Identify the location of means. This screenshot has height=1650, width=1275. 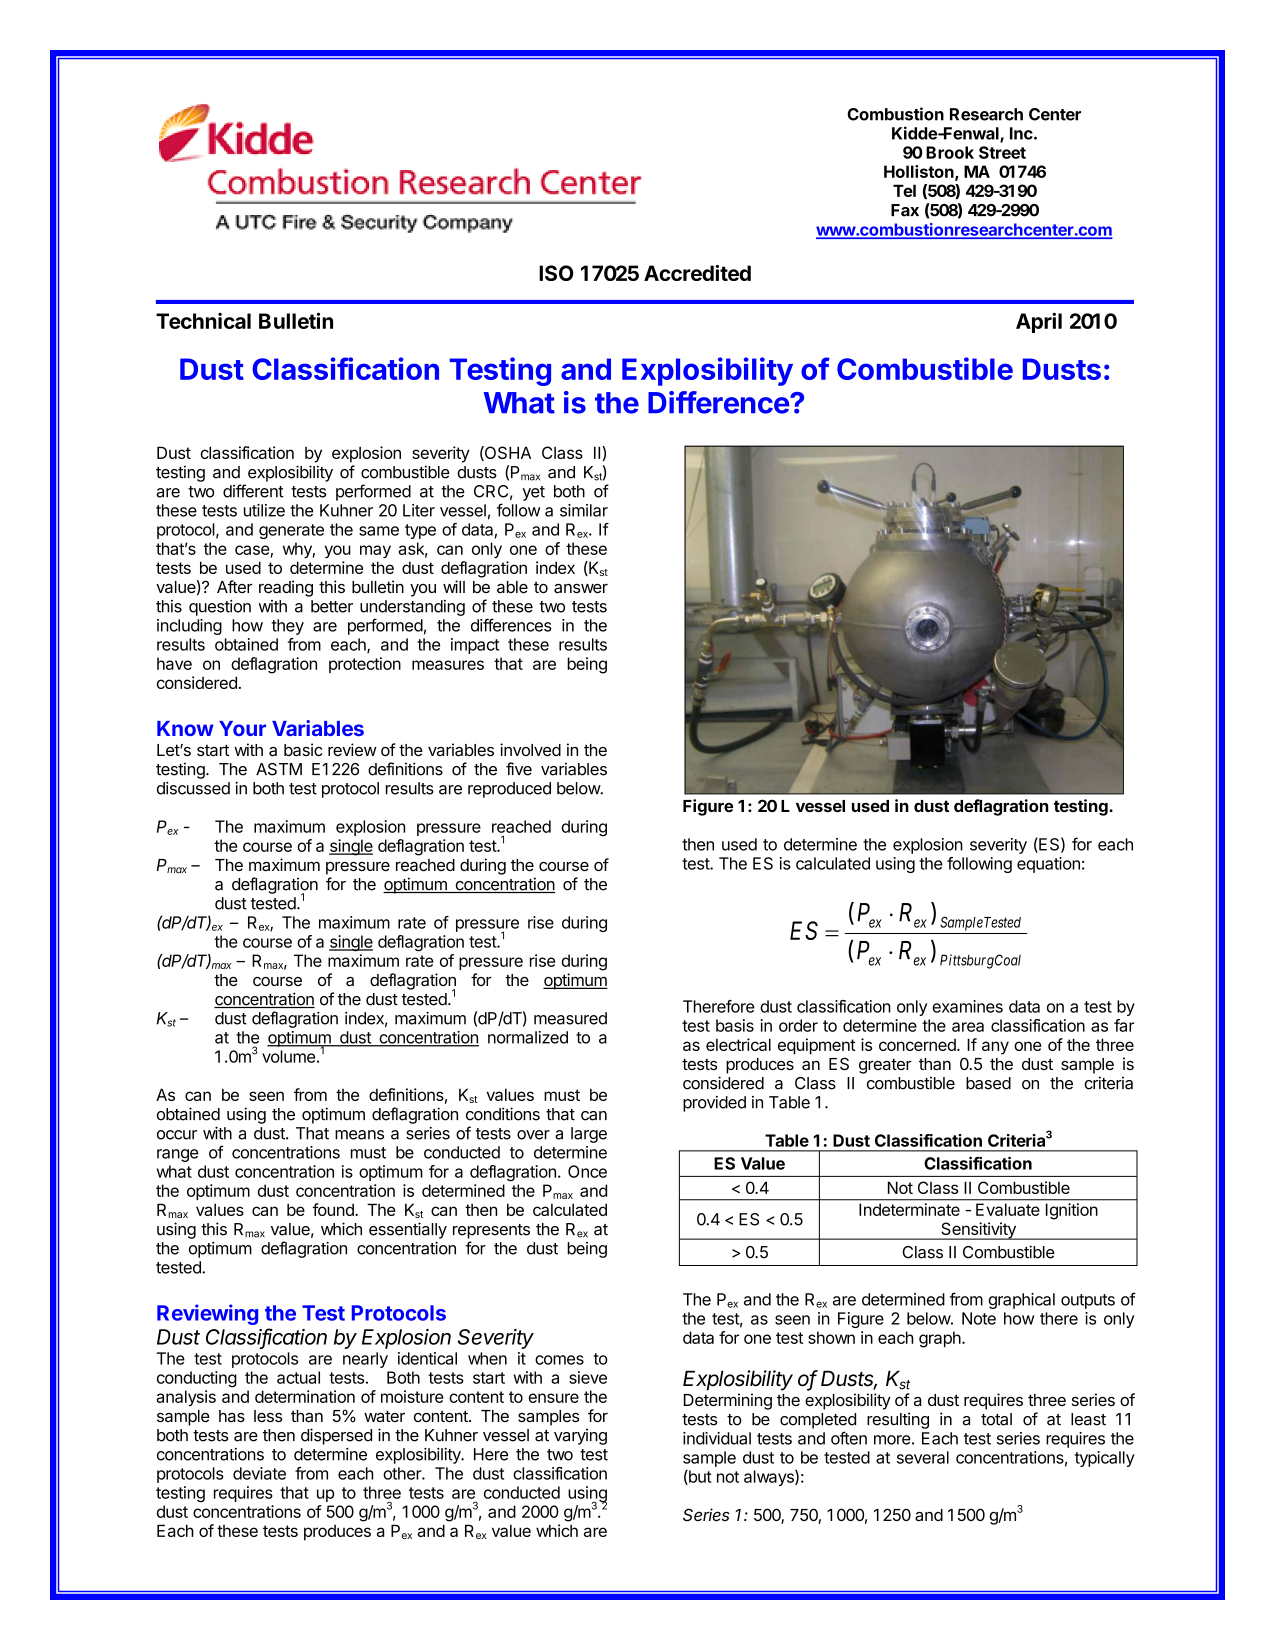
(359, 1135).
